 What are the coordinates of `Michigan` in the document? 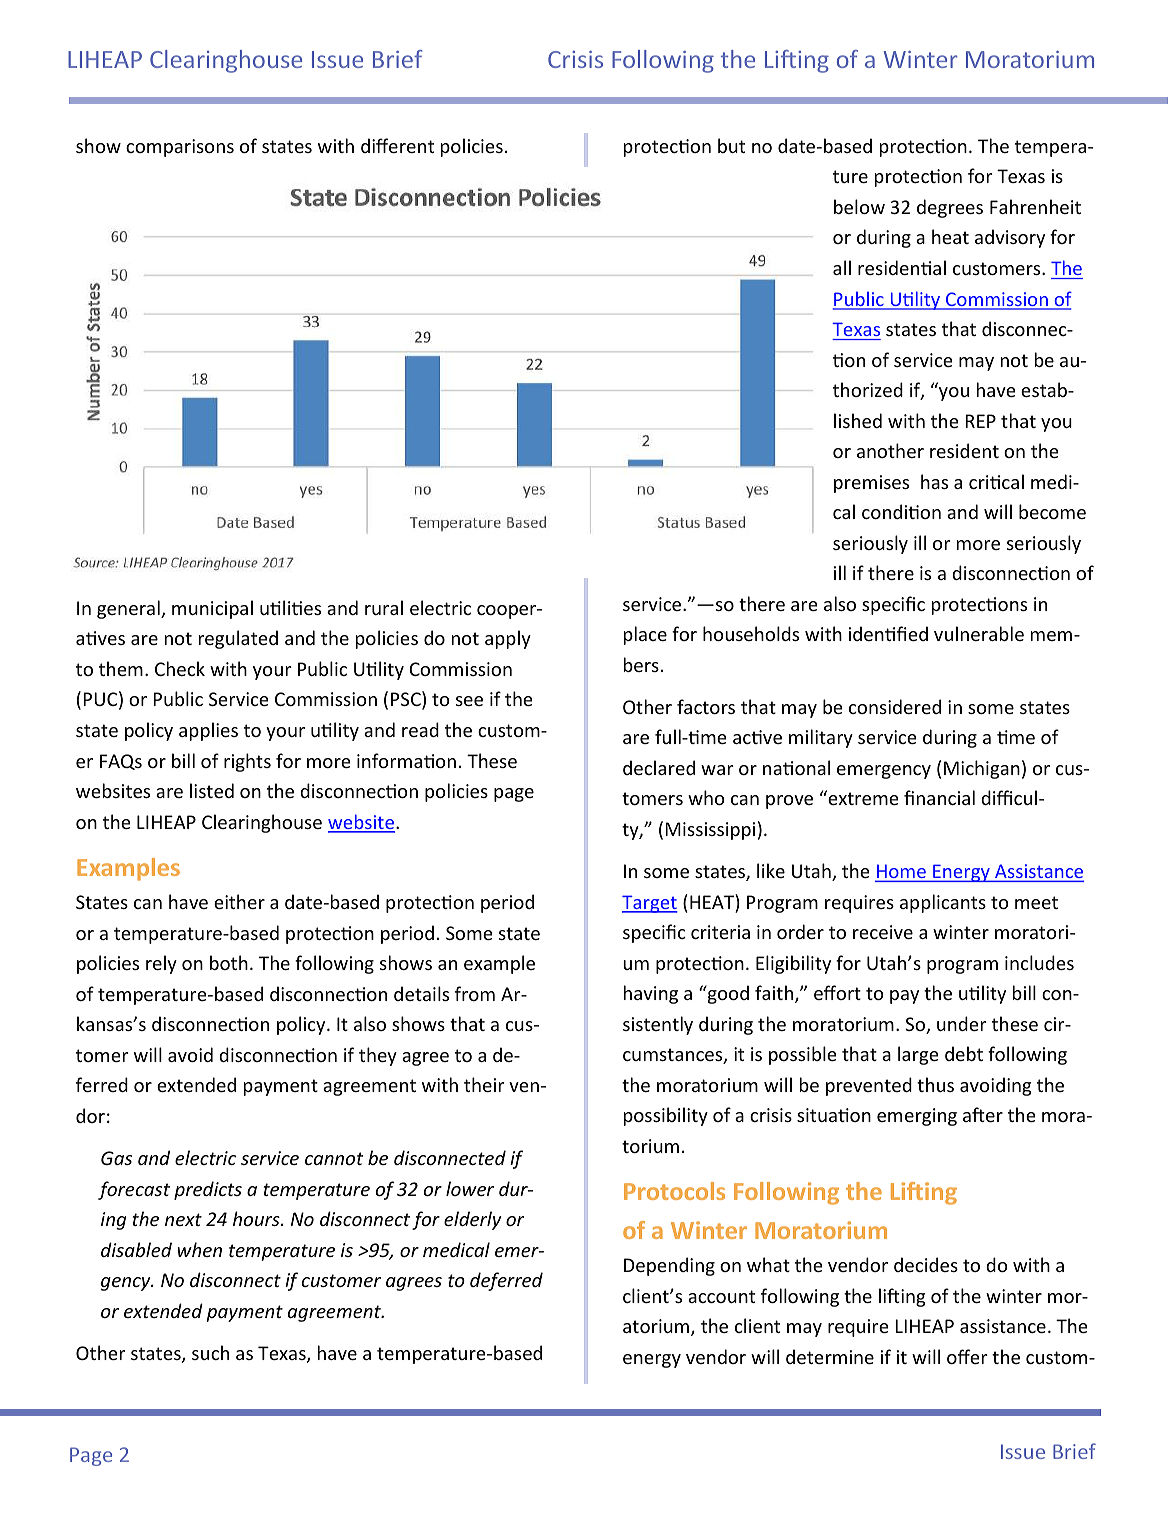 It's located at (982, 769).
